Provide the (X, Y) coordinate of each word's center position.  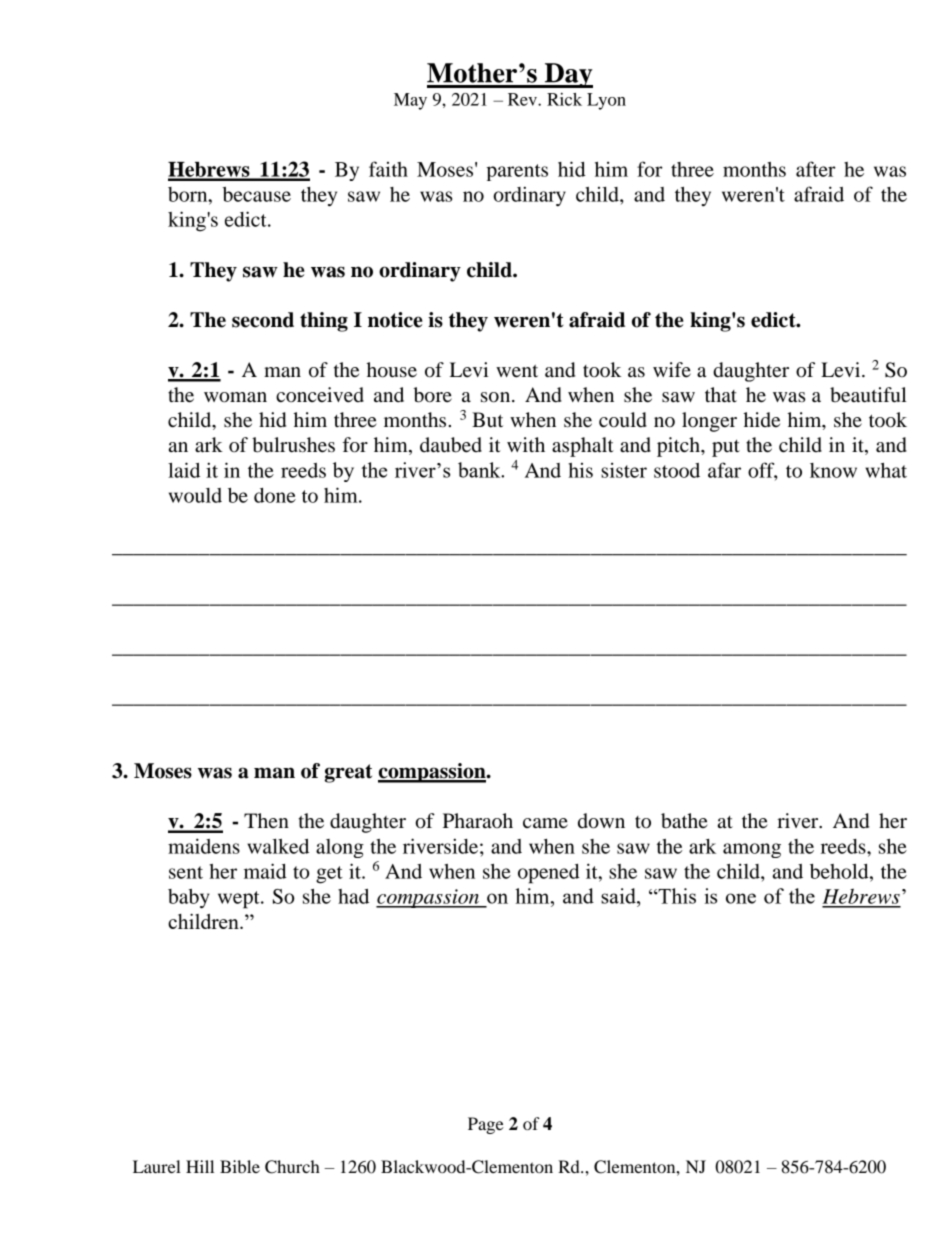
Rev (523, 99)
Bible (240, 1166)
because (257, 194)
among (752, 850)
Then (266, 820)
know (833, 470)
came (545, 823)
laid (184, 470)
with (526, 444)
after (816, 169)
